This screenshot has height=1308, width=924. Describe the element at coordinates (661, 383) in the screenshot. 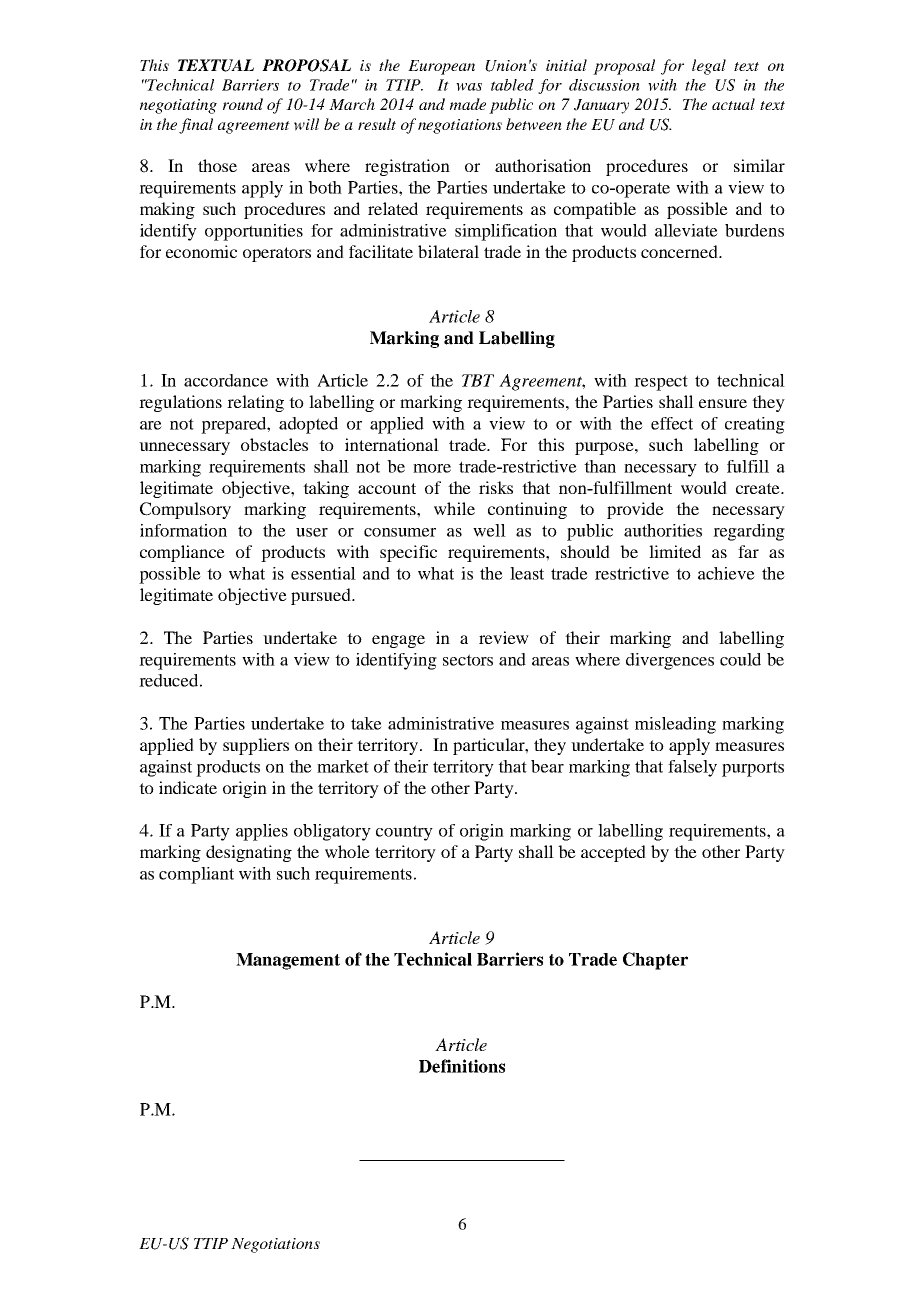

I see `respect` at that location.
